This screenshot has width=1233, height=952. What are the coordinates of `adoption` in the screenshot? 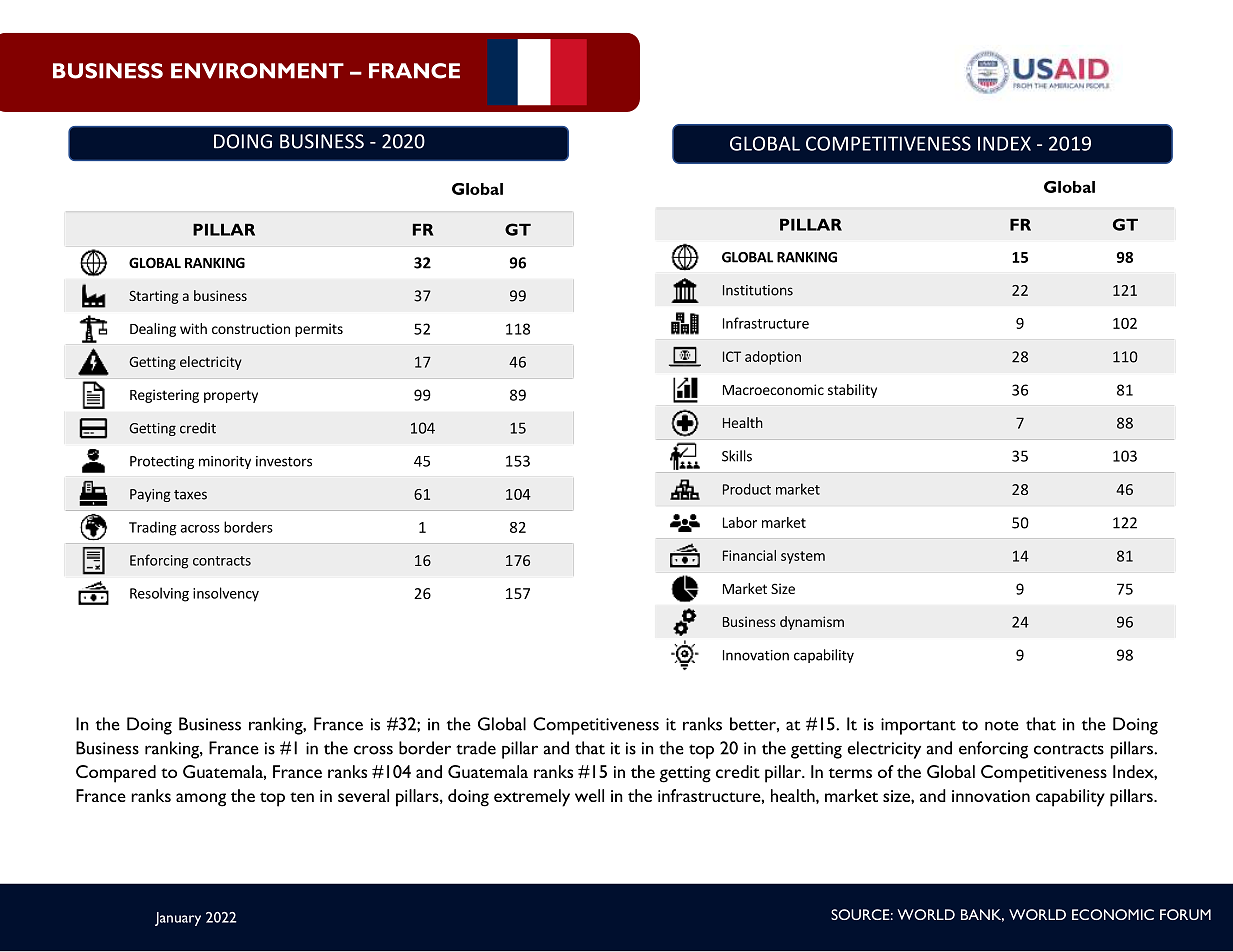 It's located at (773, 358).
